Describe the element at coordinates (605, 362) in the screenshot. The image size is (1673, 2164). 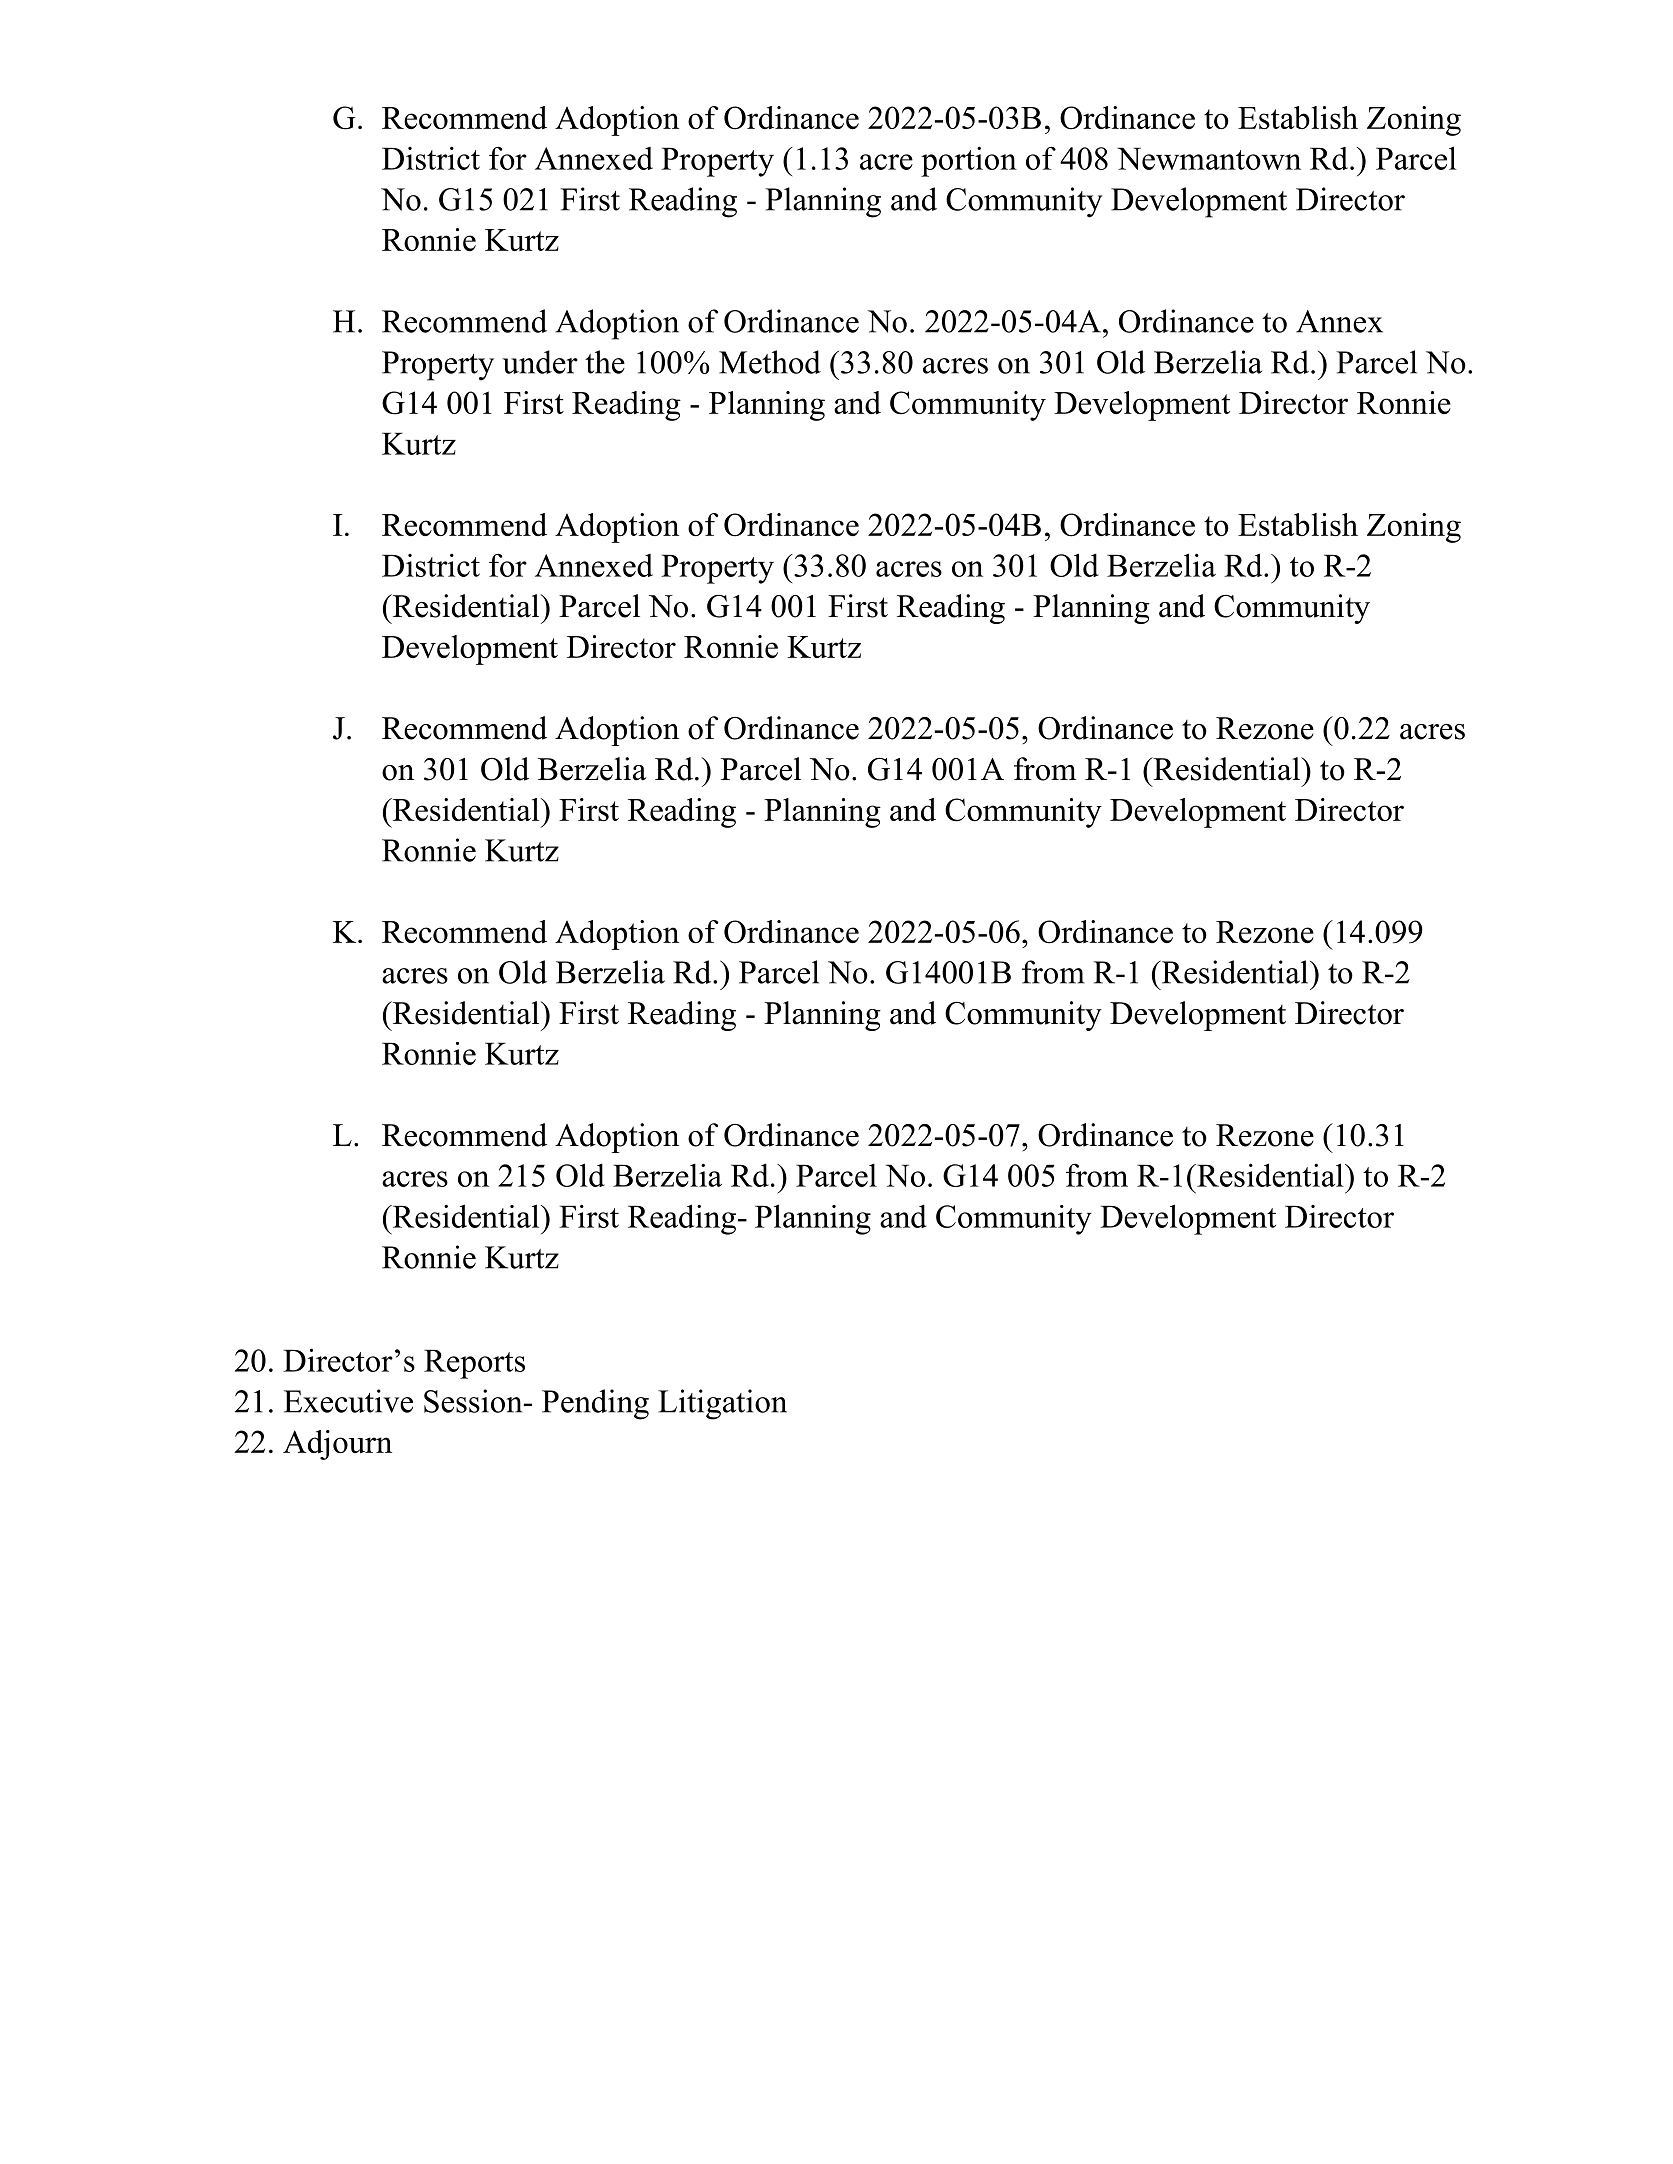
I see `the` at that location.
